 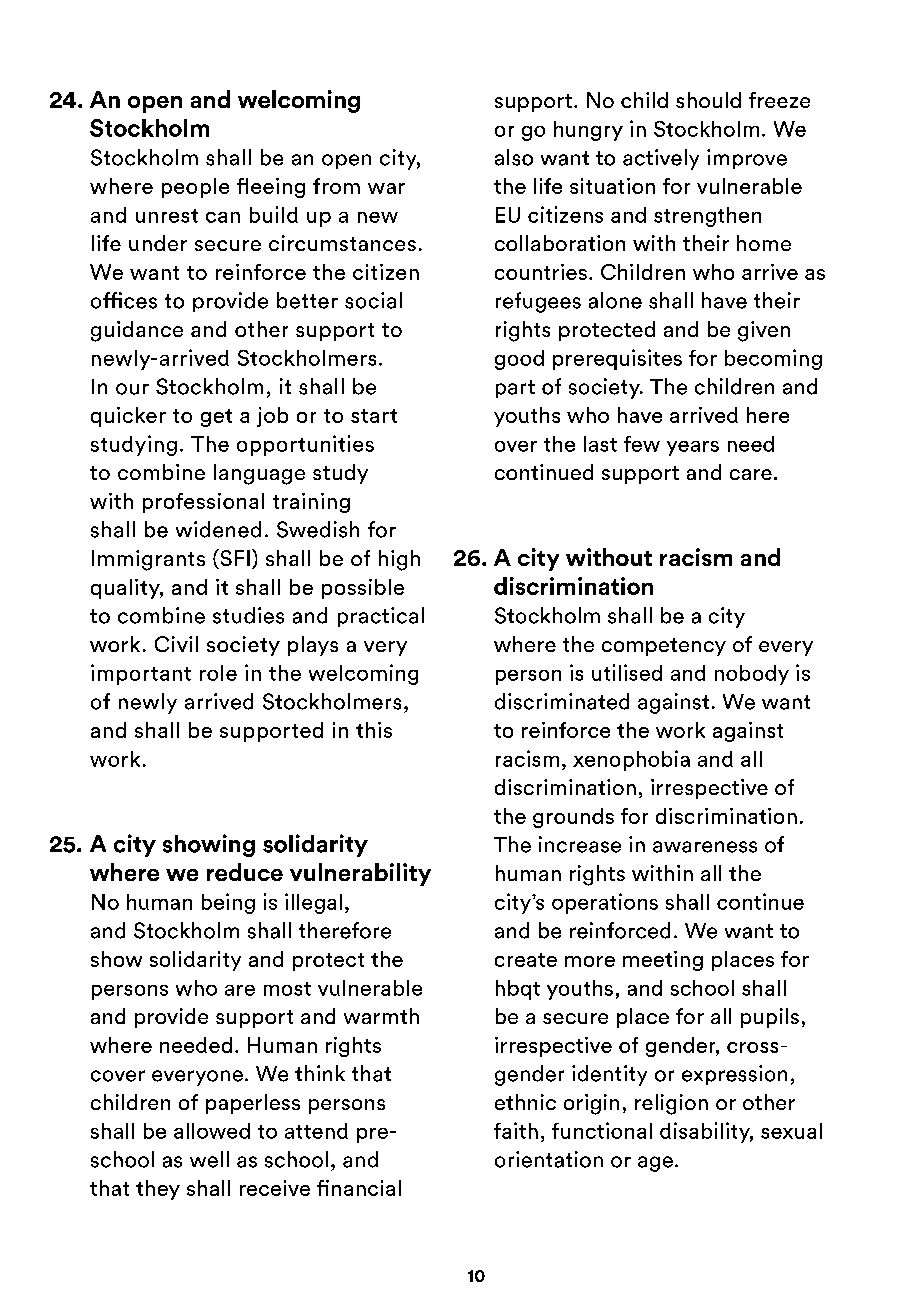 What do you see at coordinates (195, 188) in the screenshot?
I see `people` at bounding box center [195, 188].
